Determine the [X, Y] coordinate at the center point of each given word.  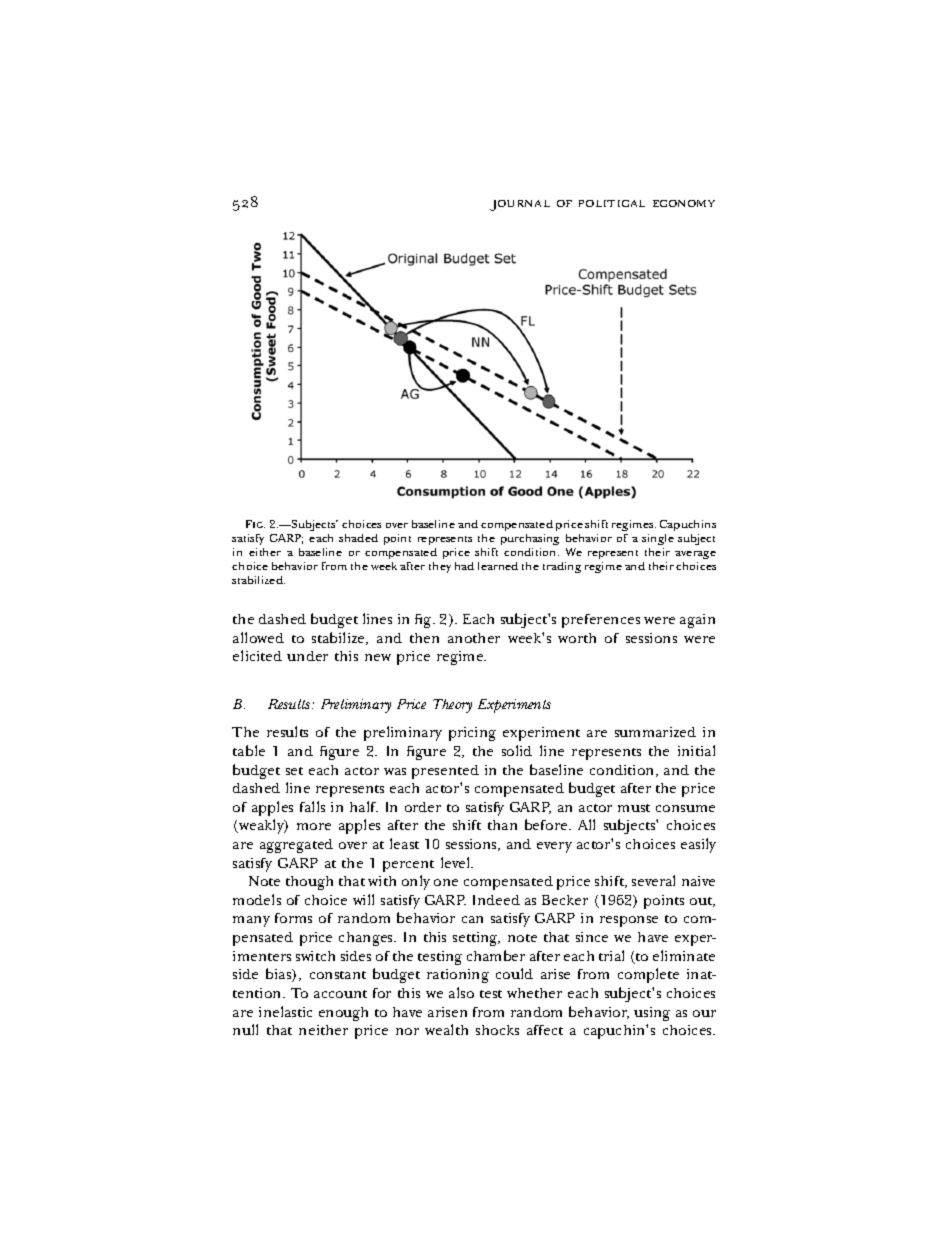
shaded [358, 538]
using [652, 1014]
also [461, 992]
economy [684, 203]
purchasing [530, 539]
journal [520, 205]
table [249, 750]
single [658, 539]
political [612, 203]
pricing [472, 734]
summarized [655, 732]
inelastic [285, 1011]
